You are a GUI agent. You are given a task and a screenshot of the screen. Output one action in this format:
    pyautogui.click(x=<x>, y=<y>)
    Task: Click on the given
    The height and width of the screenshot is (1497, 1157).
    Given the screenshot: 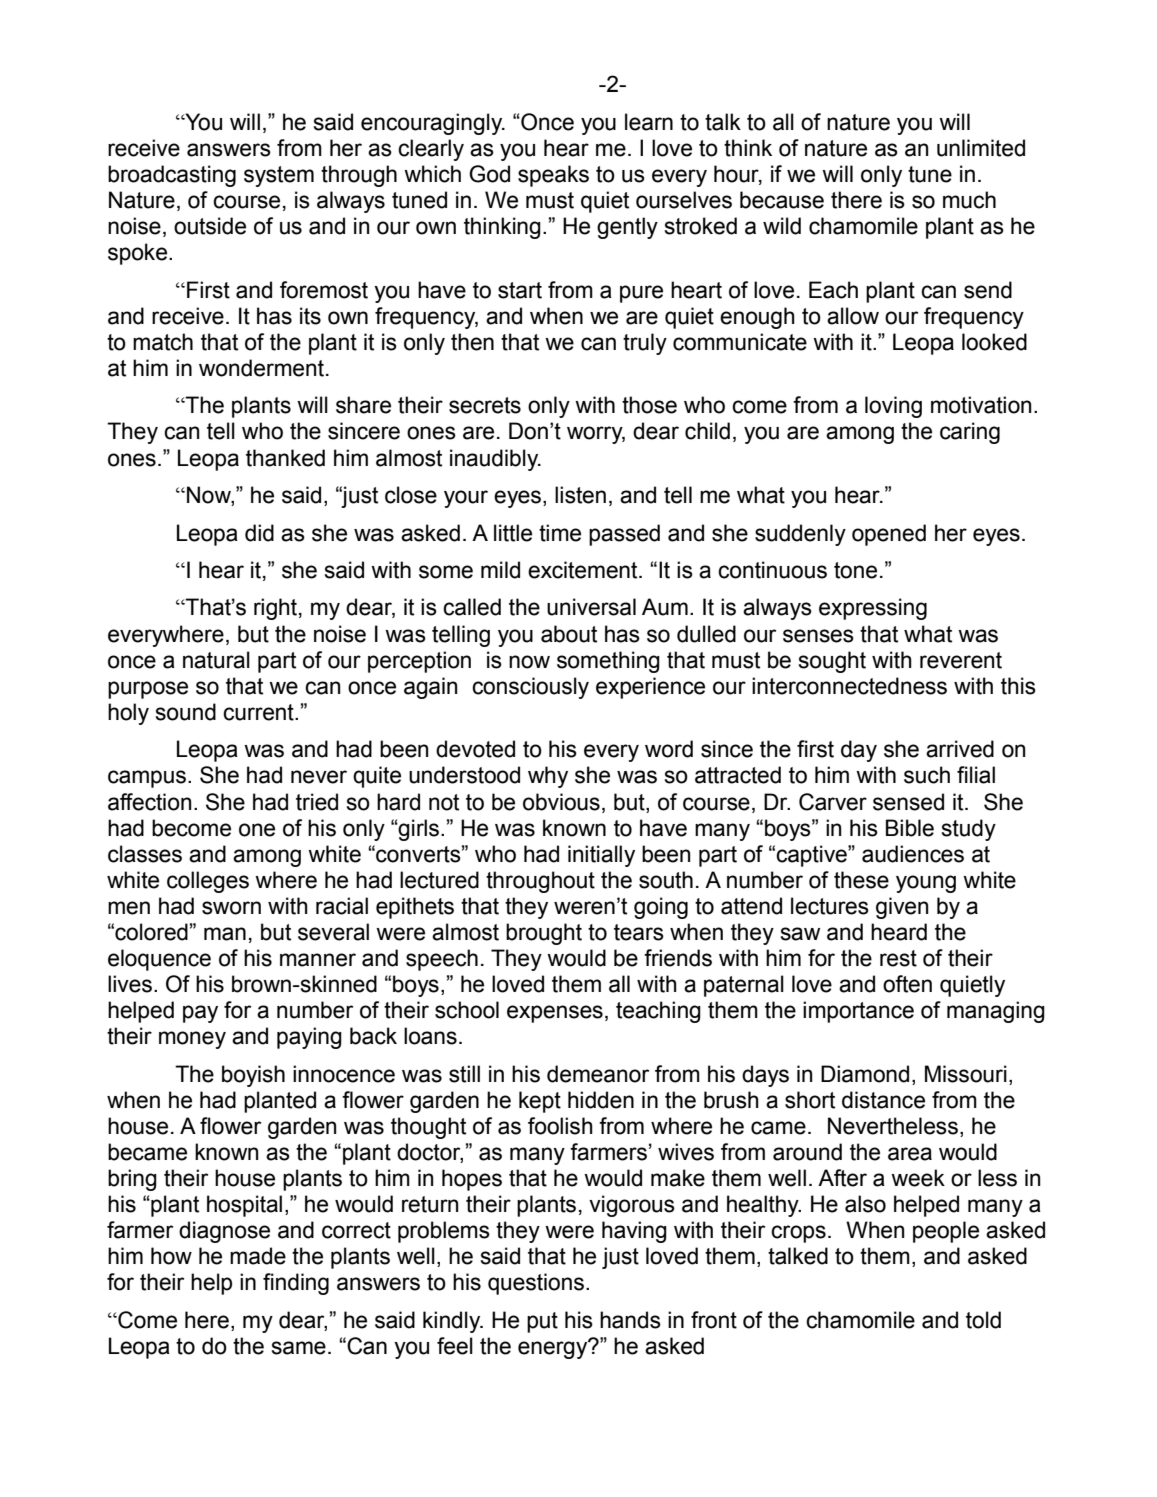 What is the action you would take?
    pyautogui.click(x=902, y=908)
